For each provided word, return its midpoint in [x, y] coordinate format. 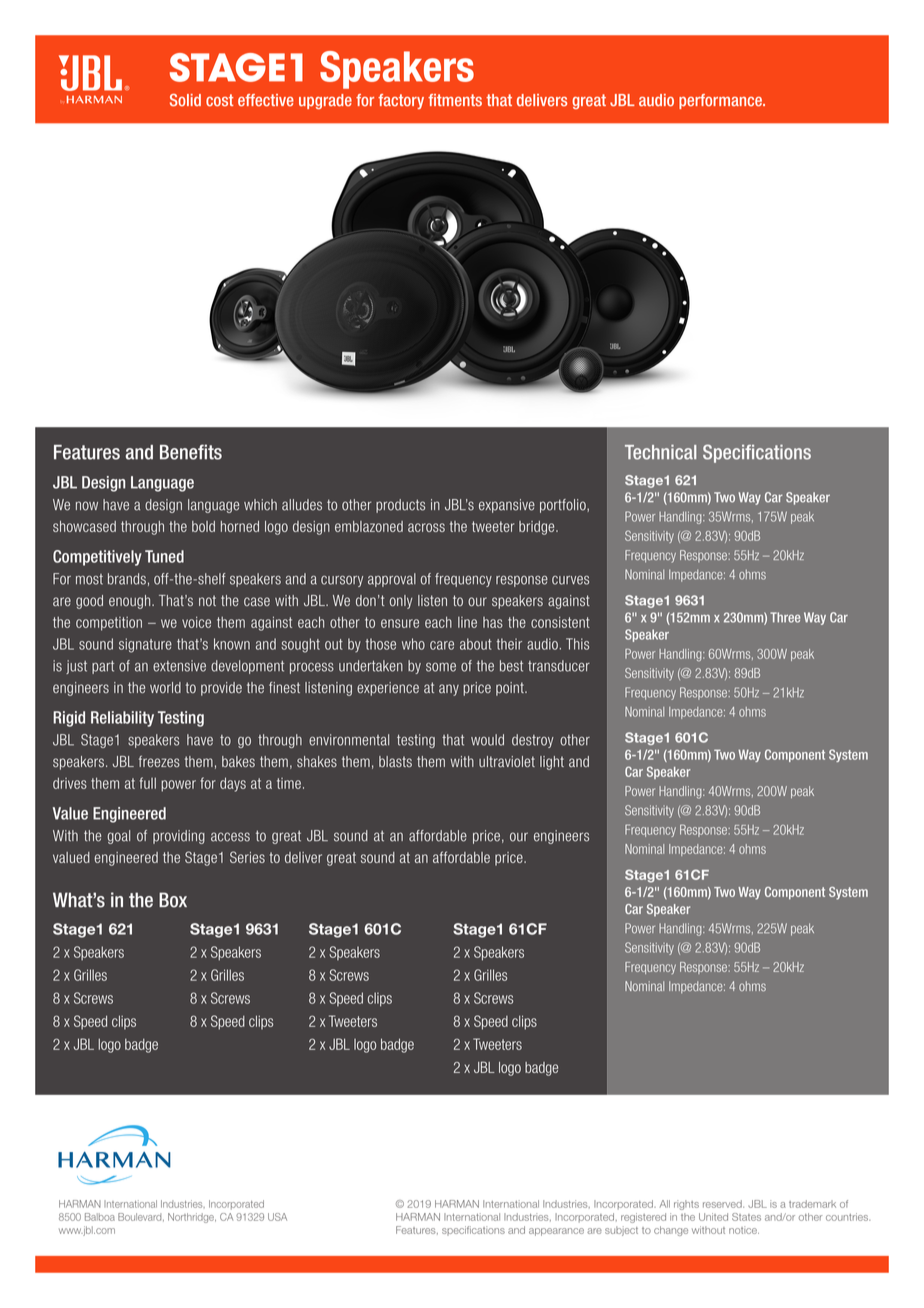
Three [785, 617]
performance [721, 101]
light [552, 763]
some [441, 667]
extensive [179, 666]
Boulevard [141, 1217]
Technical [660, 452]
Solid [185, 100]
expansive [507, 506]
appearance [556, 1232]
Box [173, 900]
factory [401, 101]
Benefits [191, 452]
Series [247, 857]
